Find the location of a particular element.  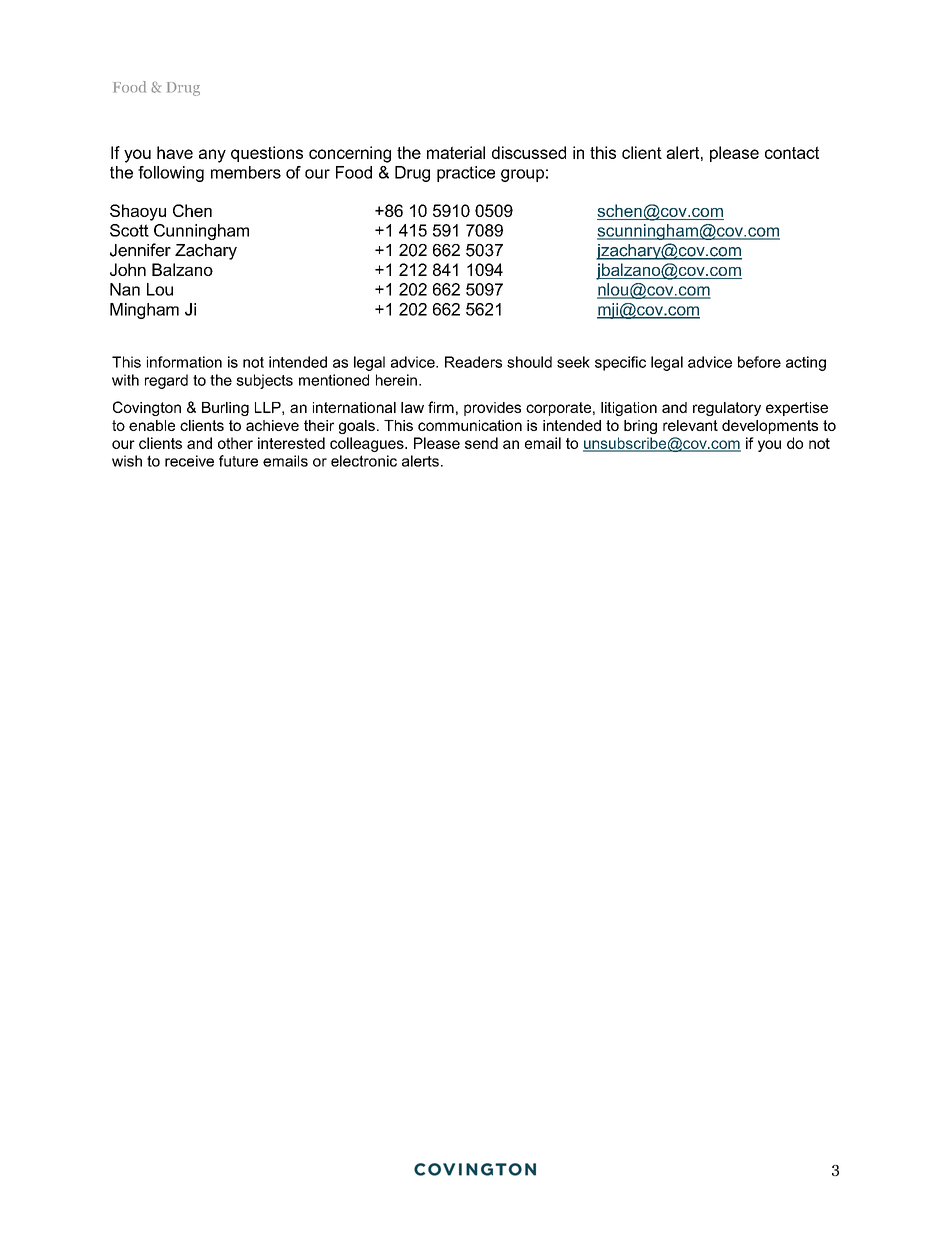

contact is located at coordinates (792, 152).
